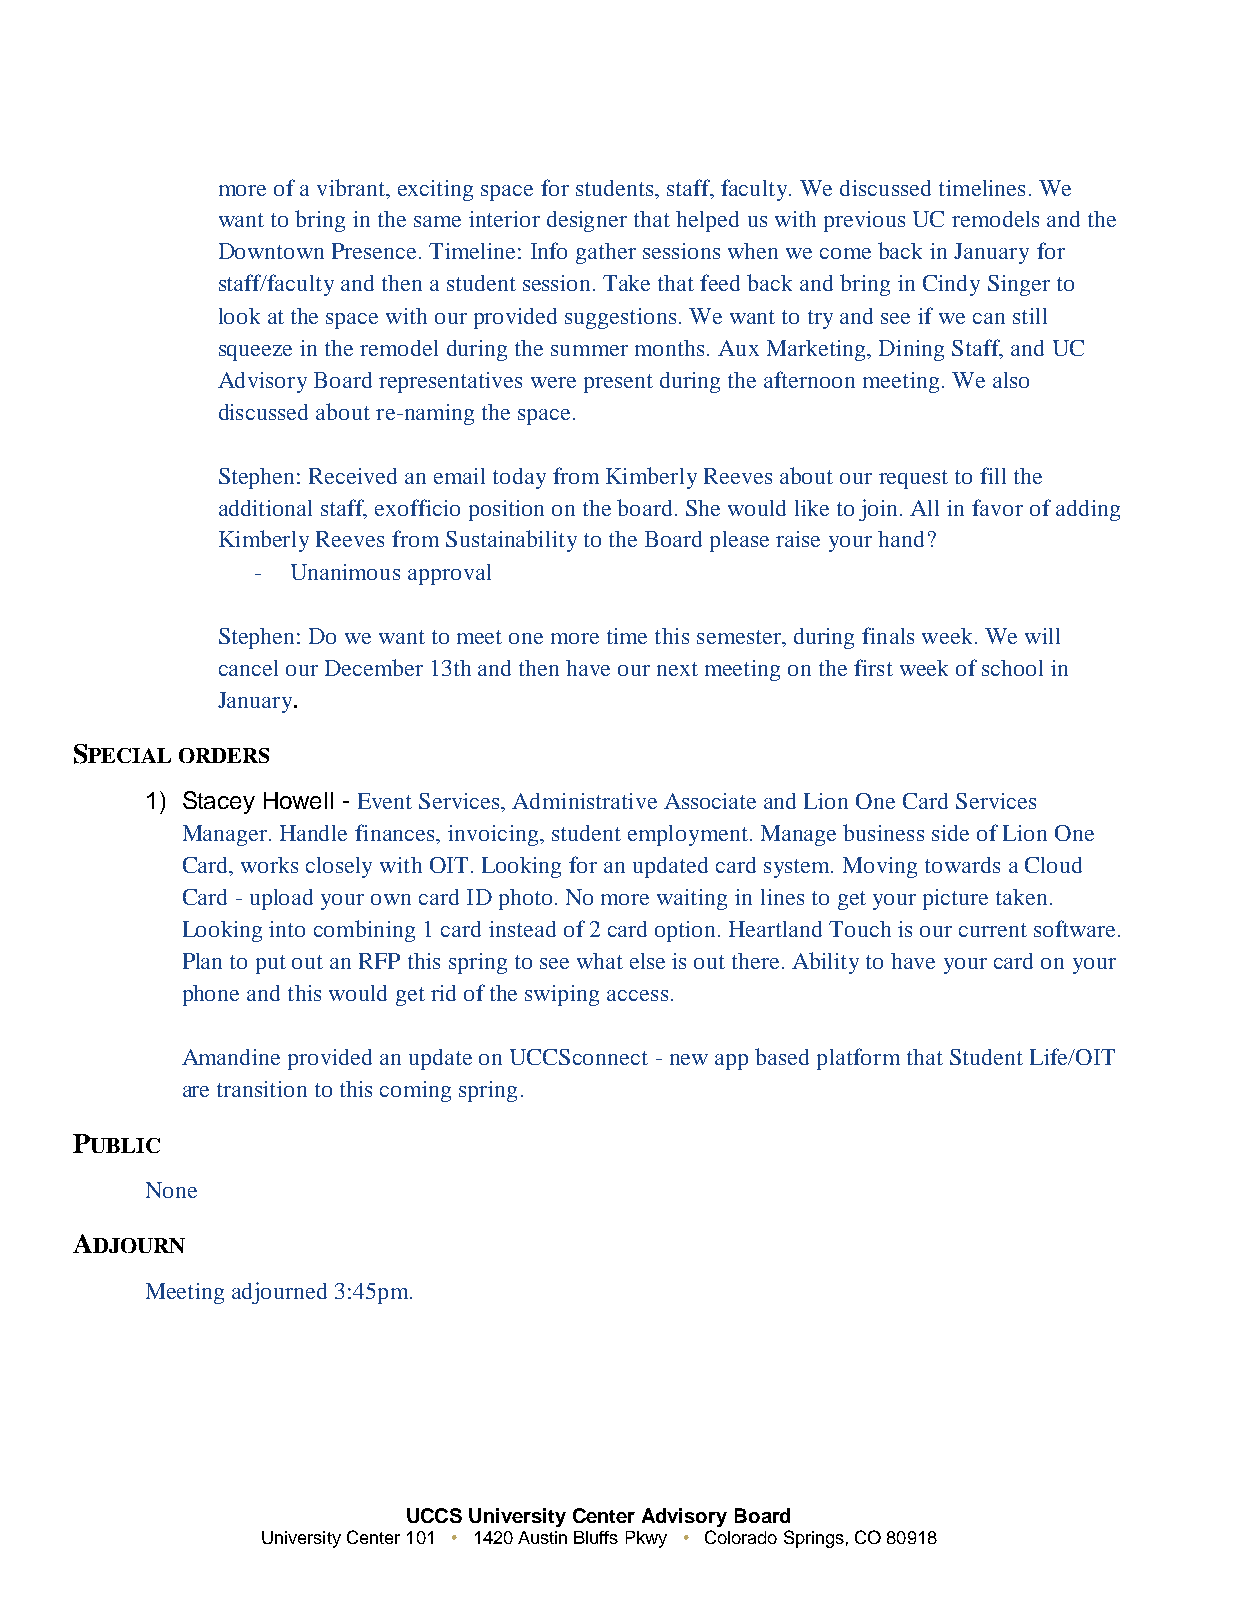  Describe the element at coordinates (741, 1537) in the image. I see `Colorado` at that location.
